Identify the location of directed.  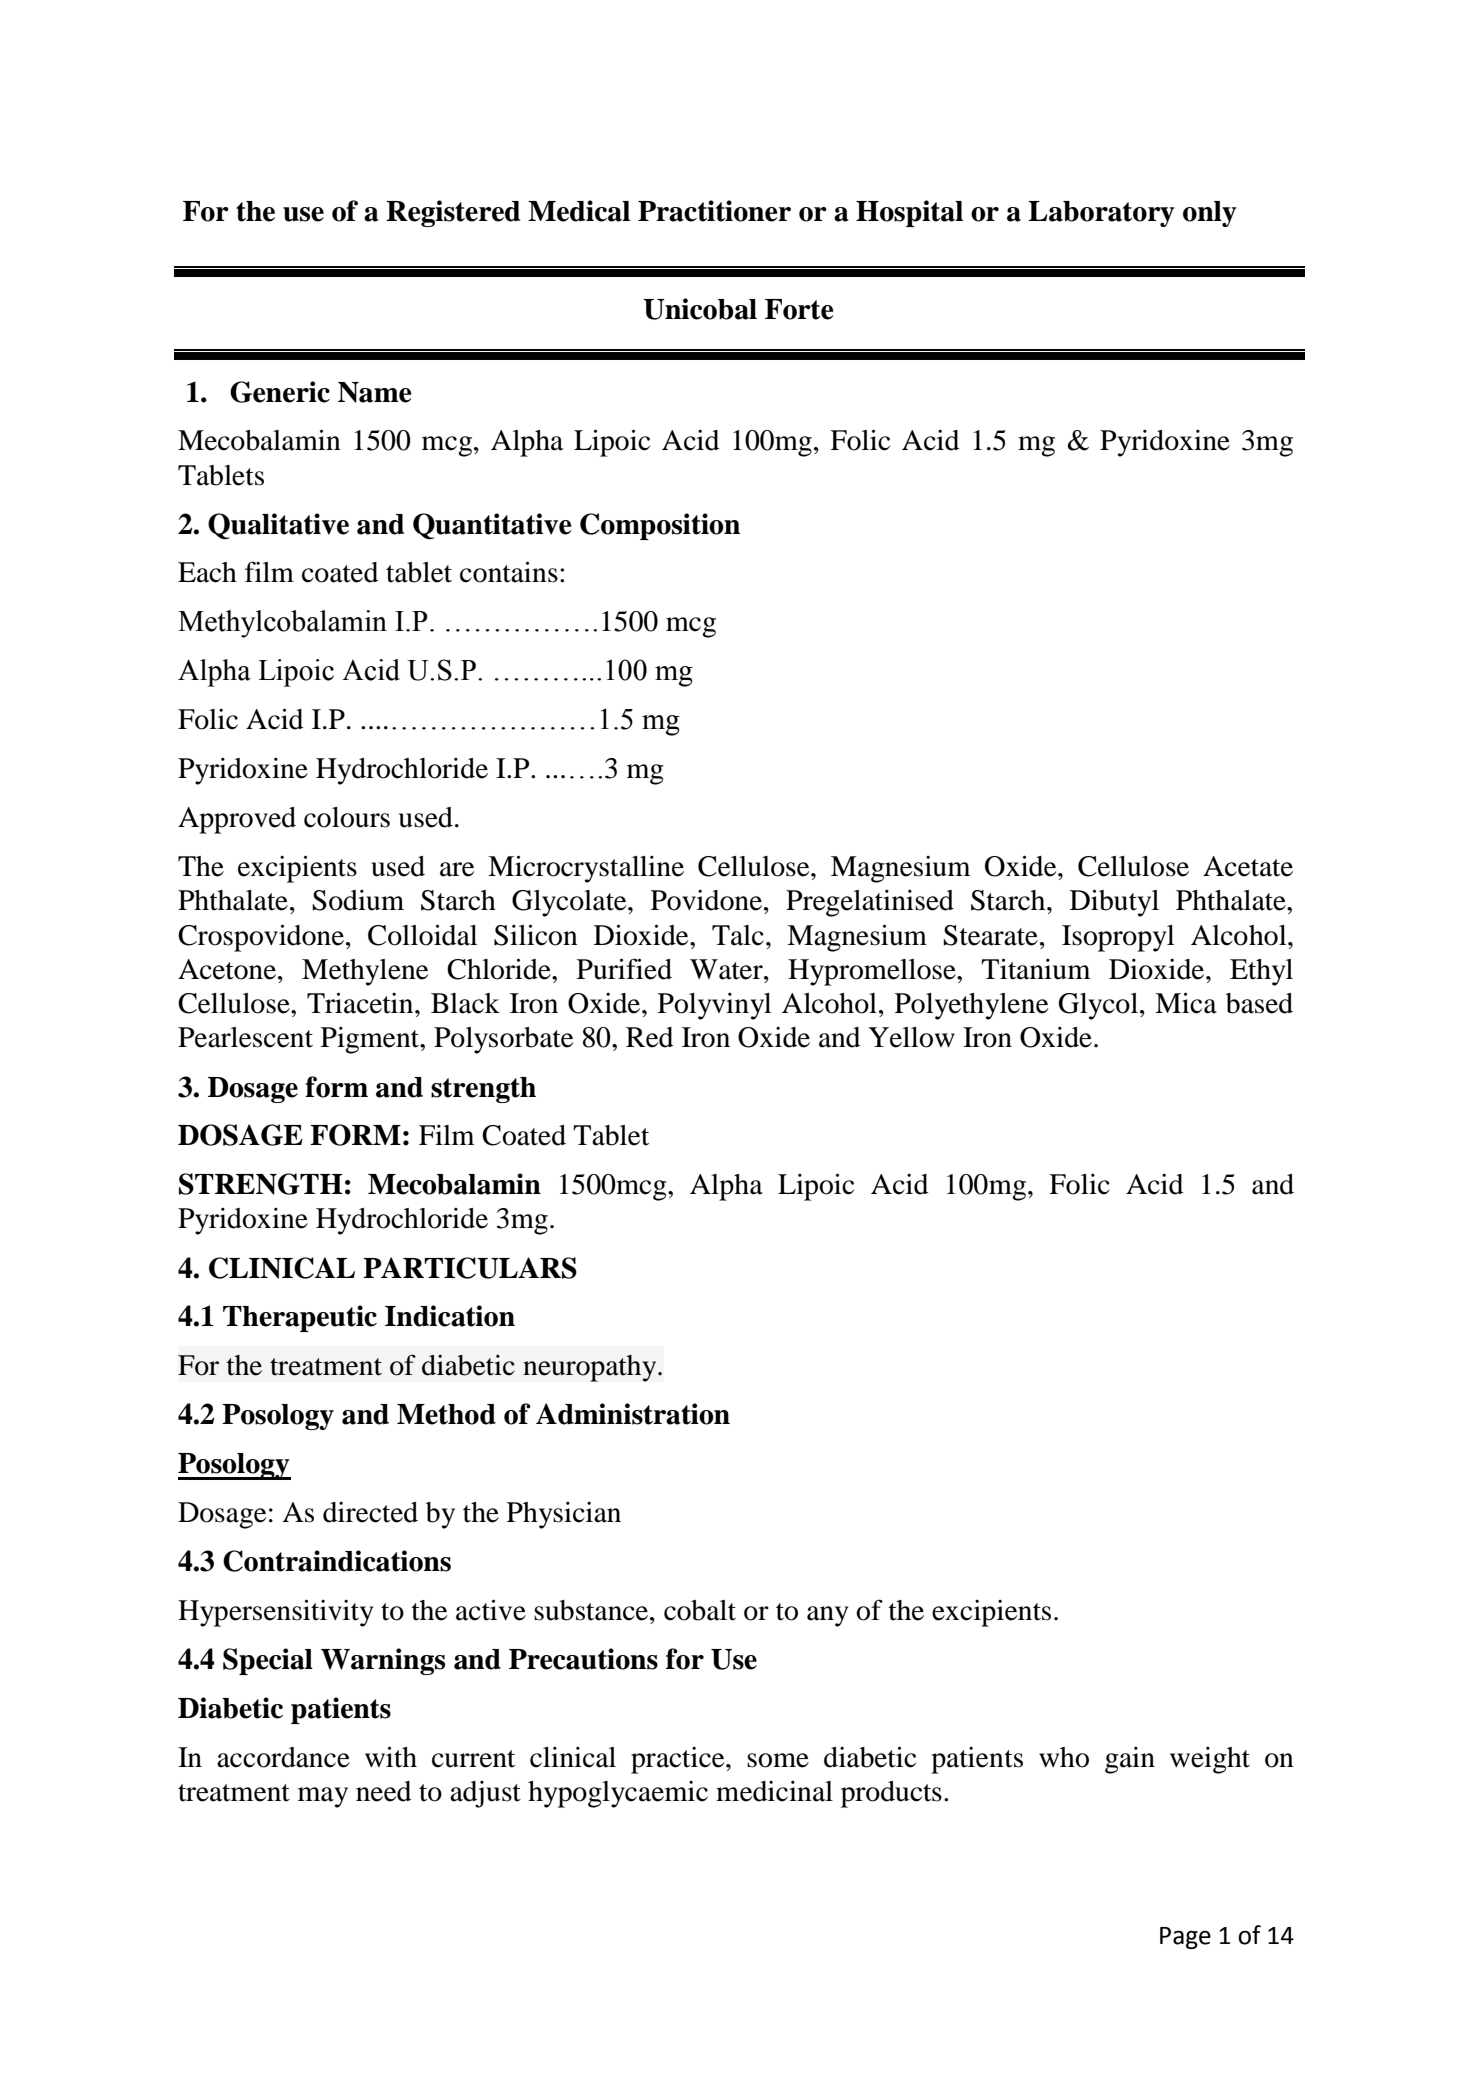
(370, 1512).
